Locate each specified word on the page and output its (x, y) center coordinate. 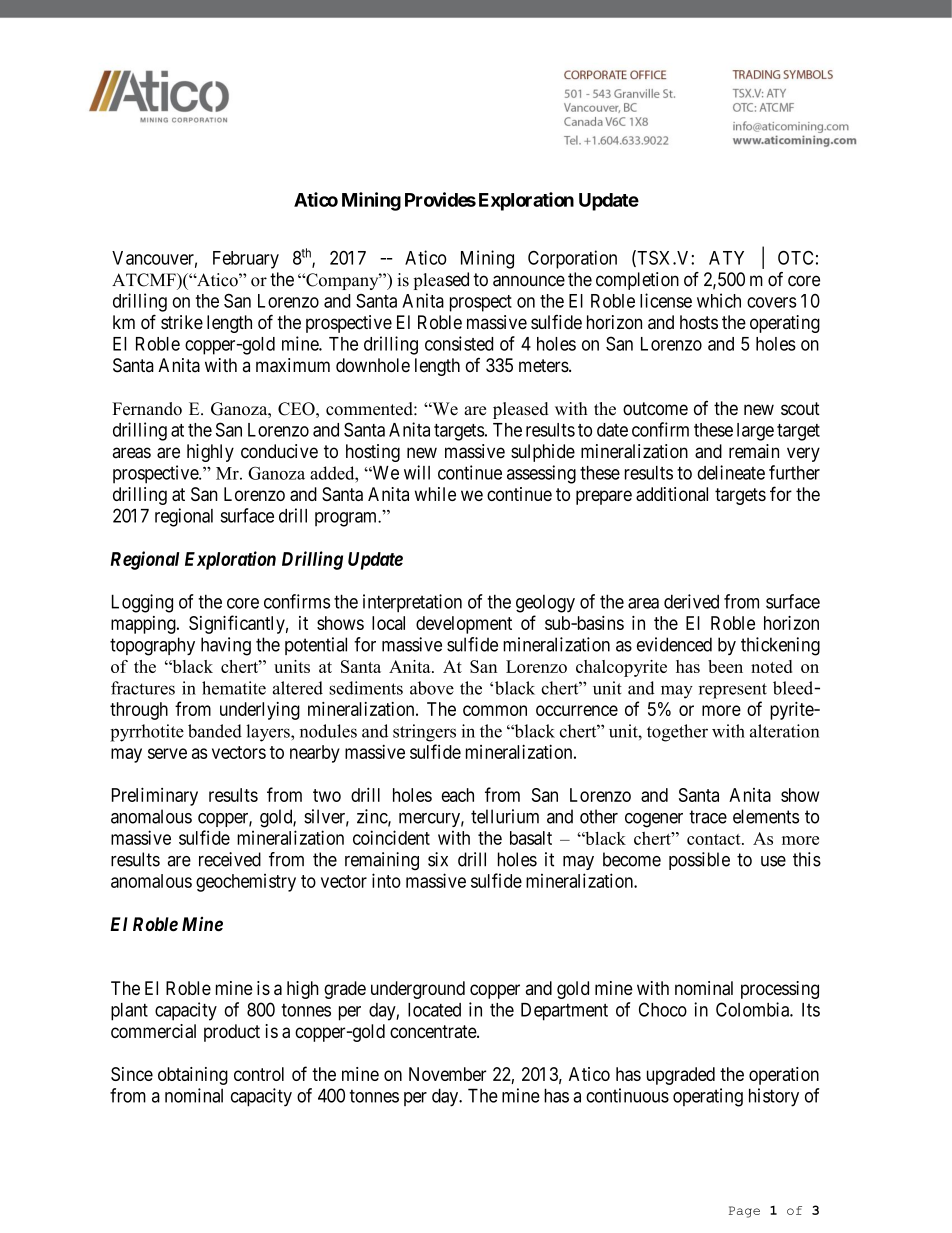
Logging (142, 603)
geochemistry (246, 883)
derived (691, 601)
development (464, 625)
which (719, 300)
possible (699, 861)
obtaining (193, 1076)
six (438, 859)
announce (529, 281)
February (246, 260)
